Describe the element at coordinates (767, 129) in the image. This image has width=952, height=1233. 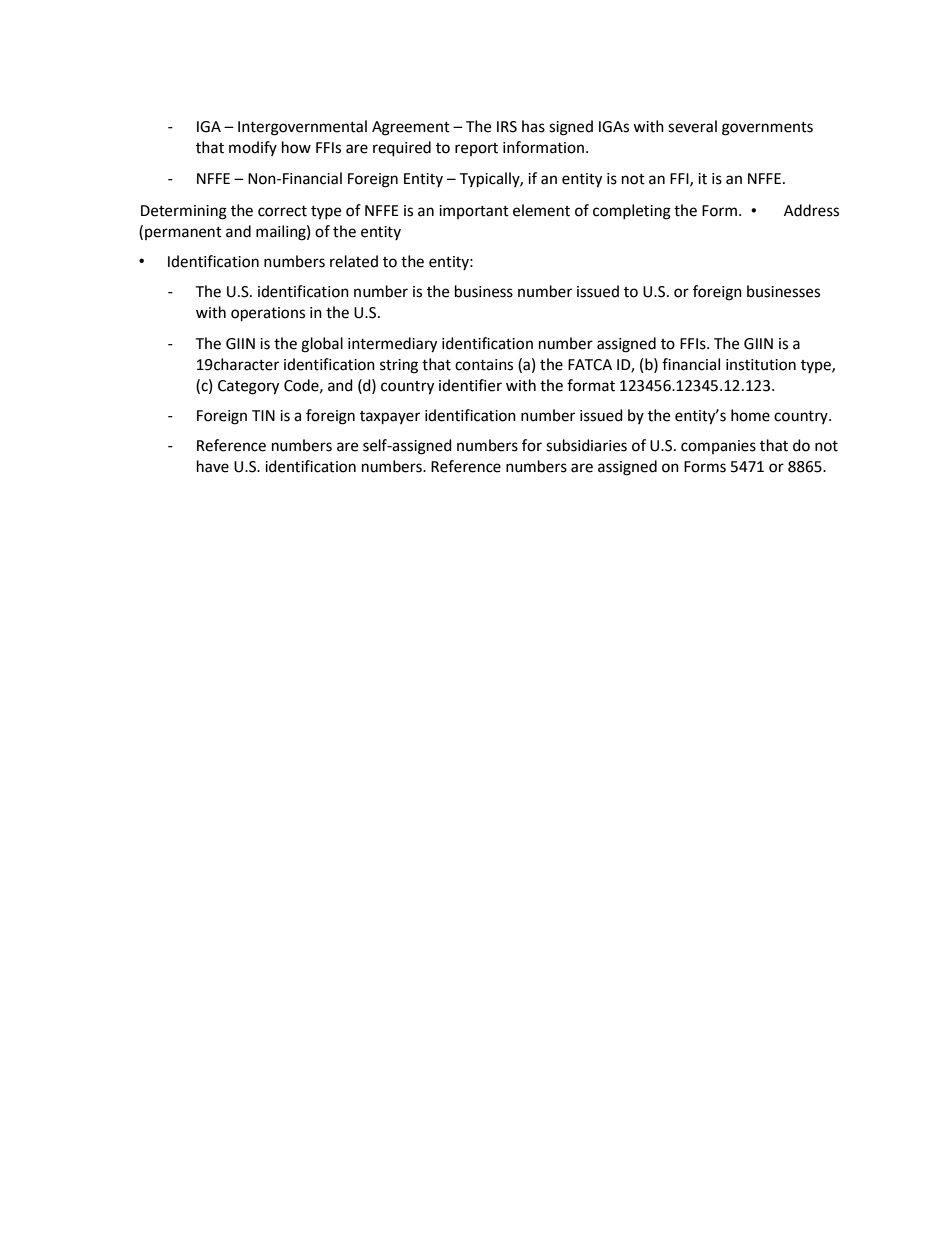
I see `governments` at that location.
